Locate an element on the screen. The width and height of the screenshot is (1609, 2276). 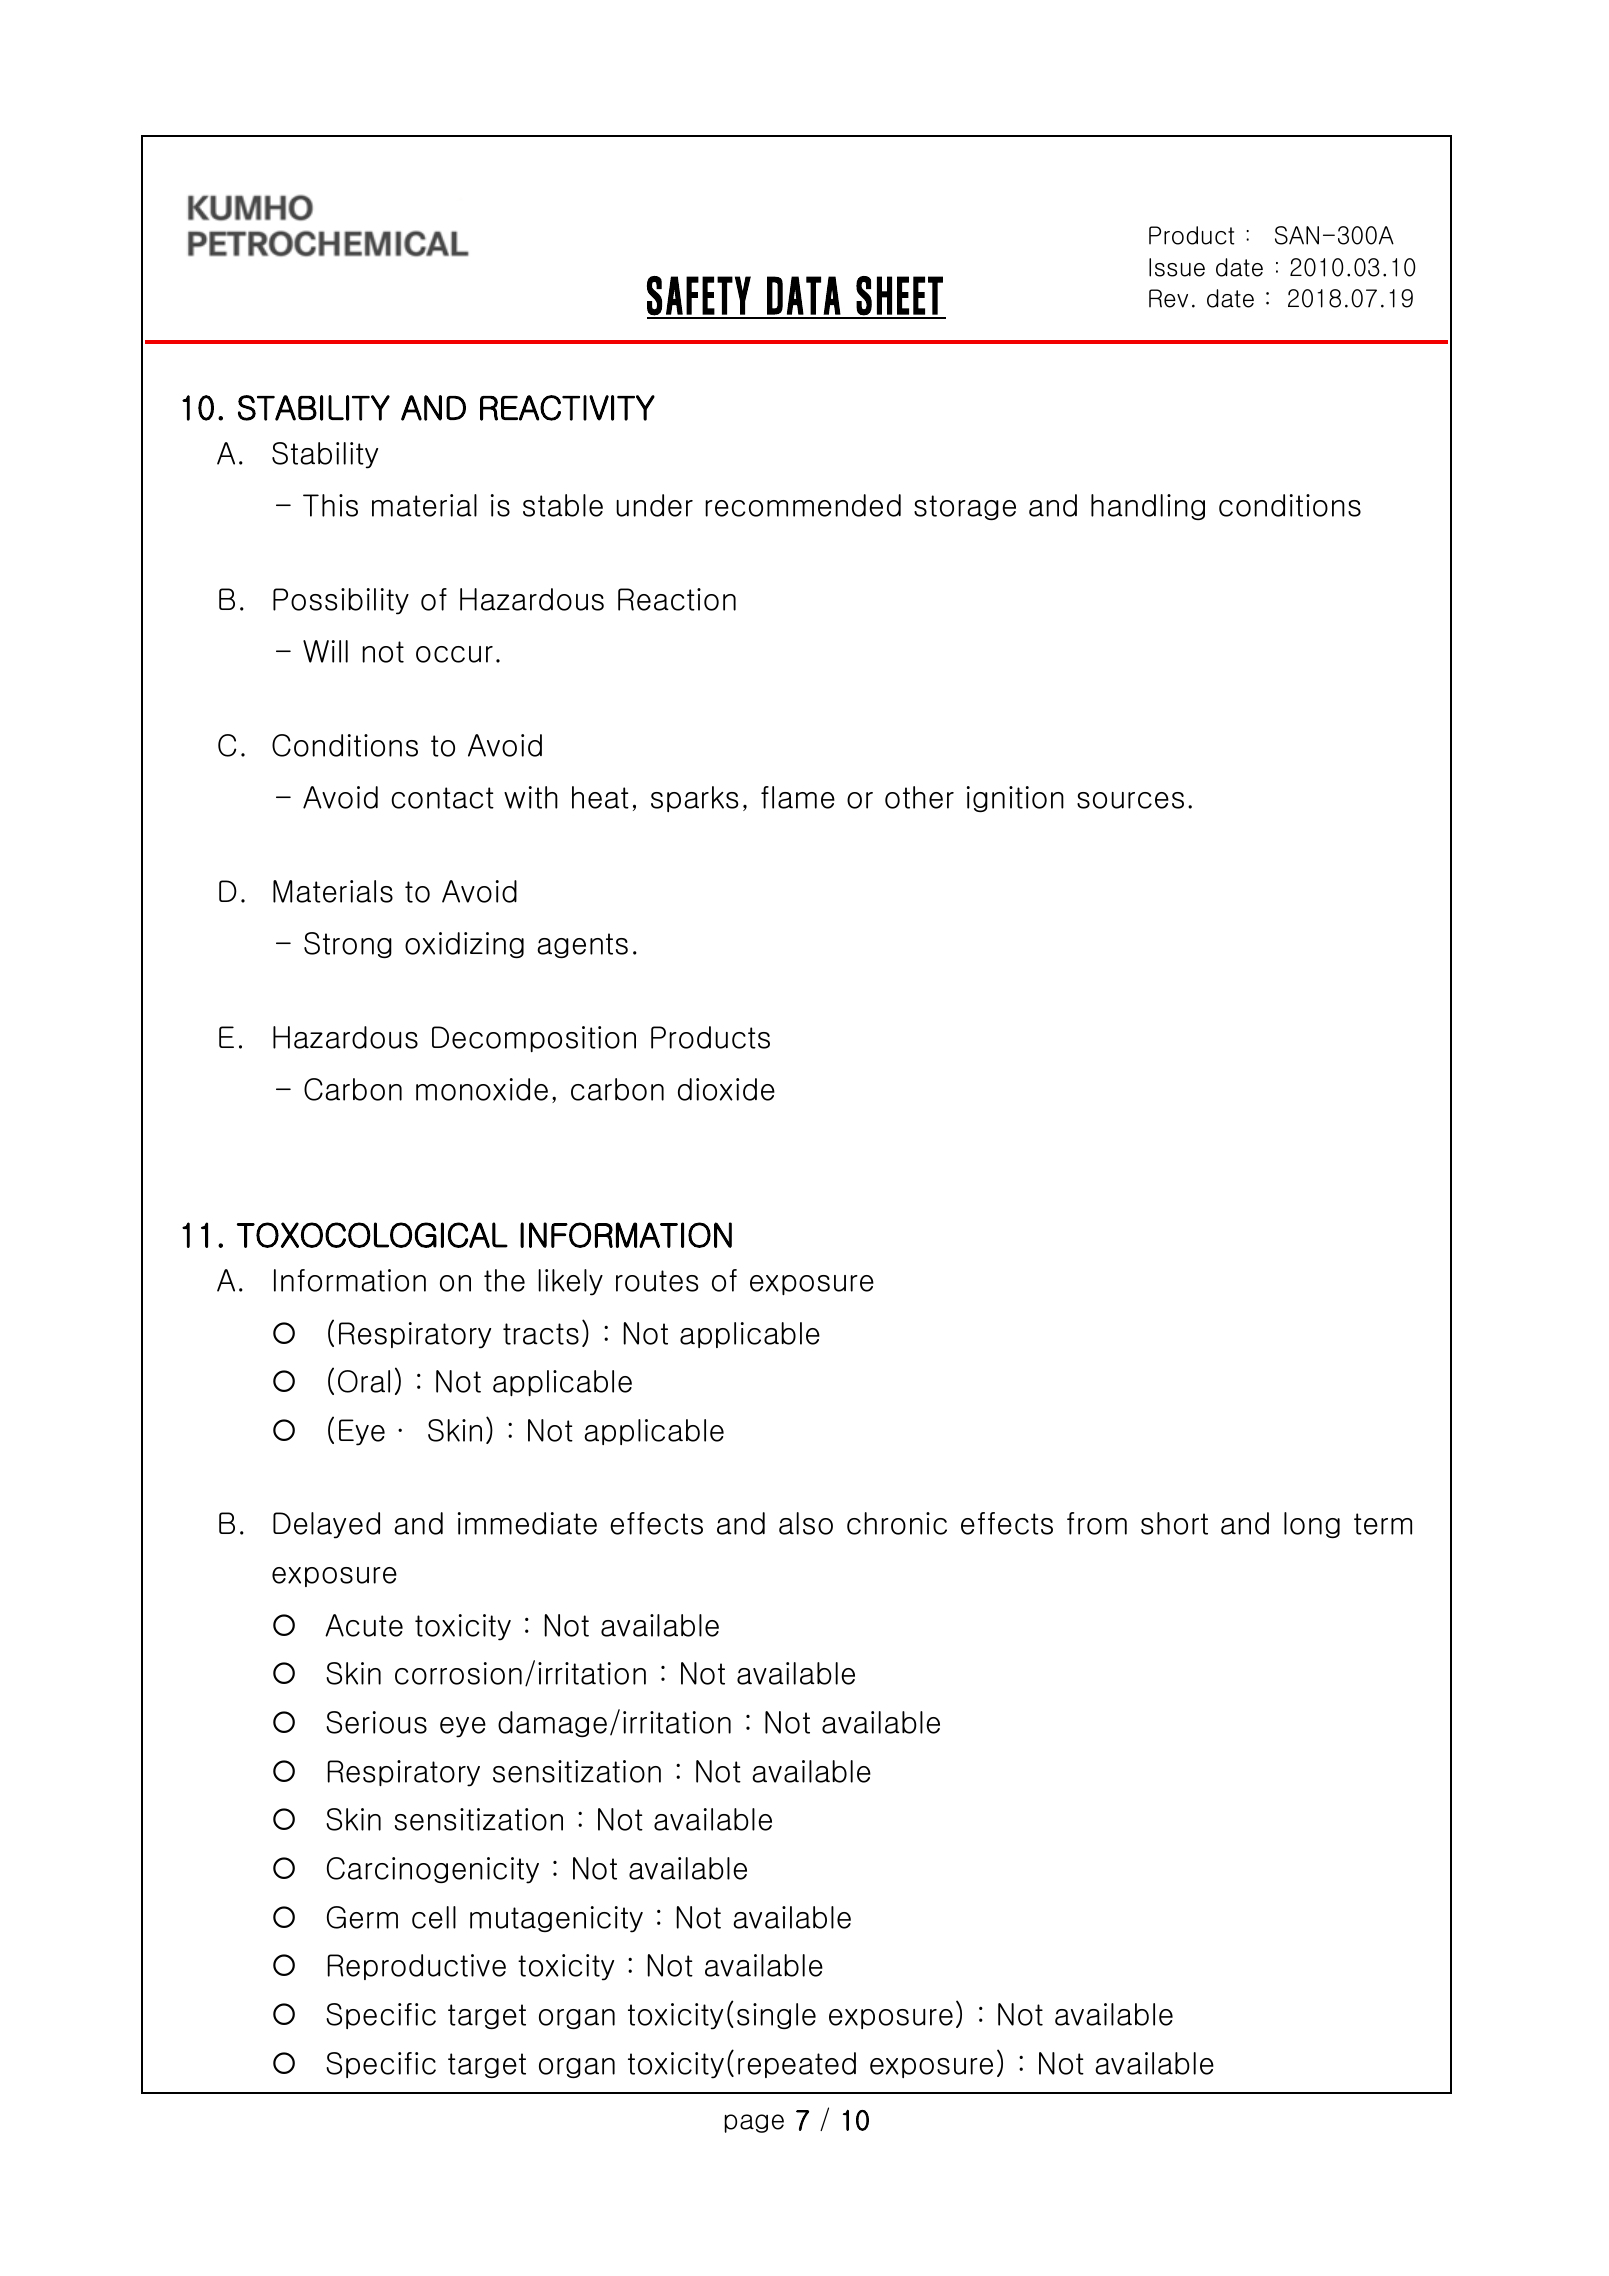
long is located at coordinates (1312, 1525).
